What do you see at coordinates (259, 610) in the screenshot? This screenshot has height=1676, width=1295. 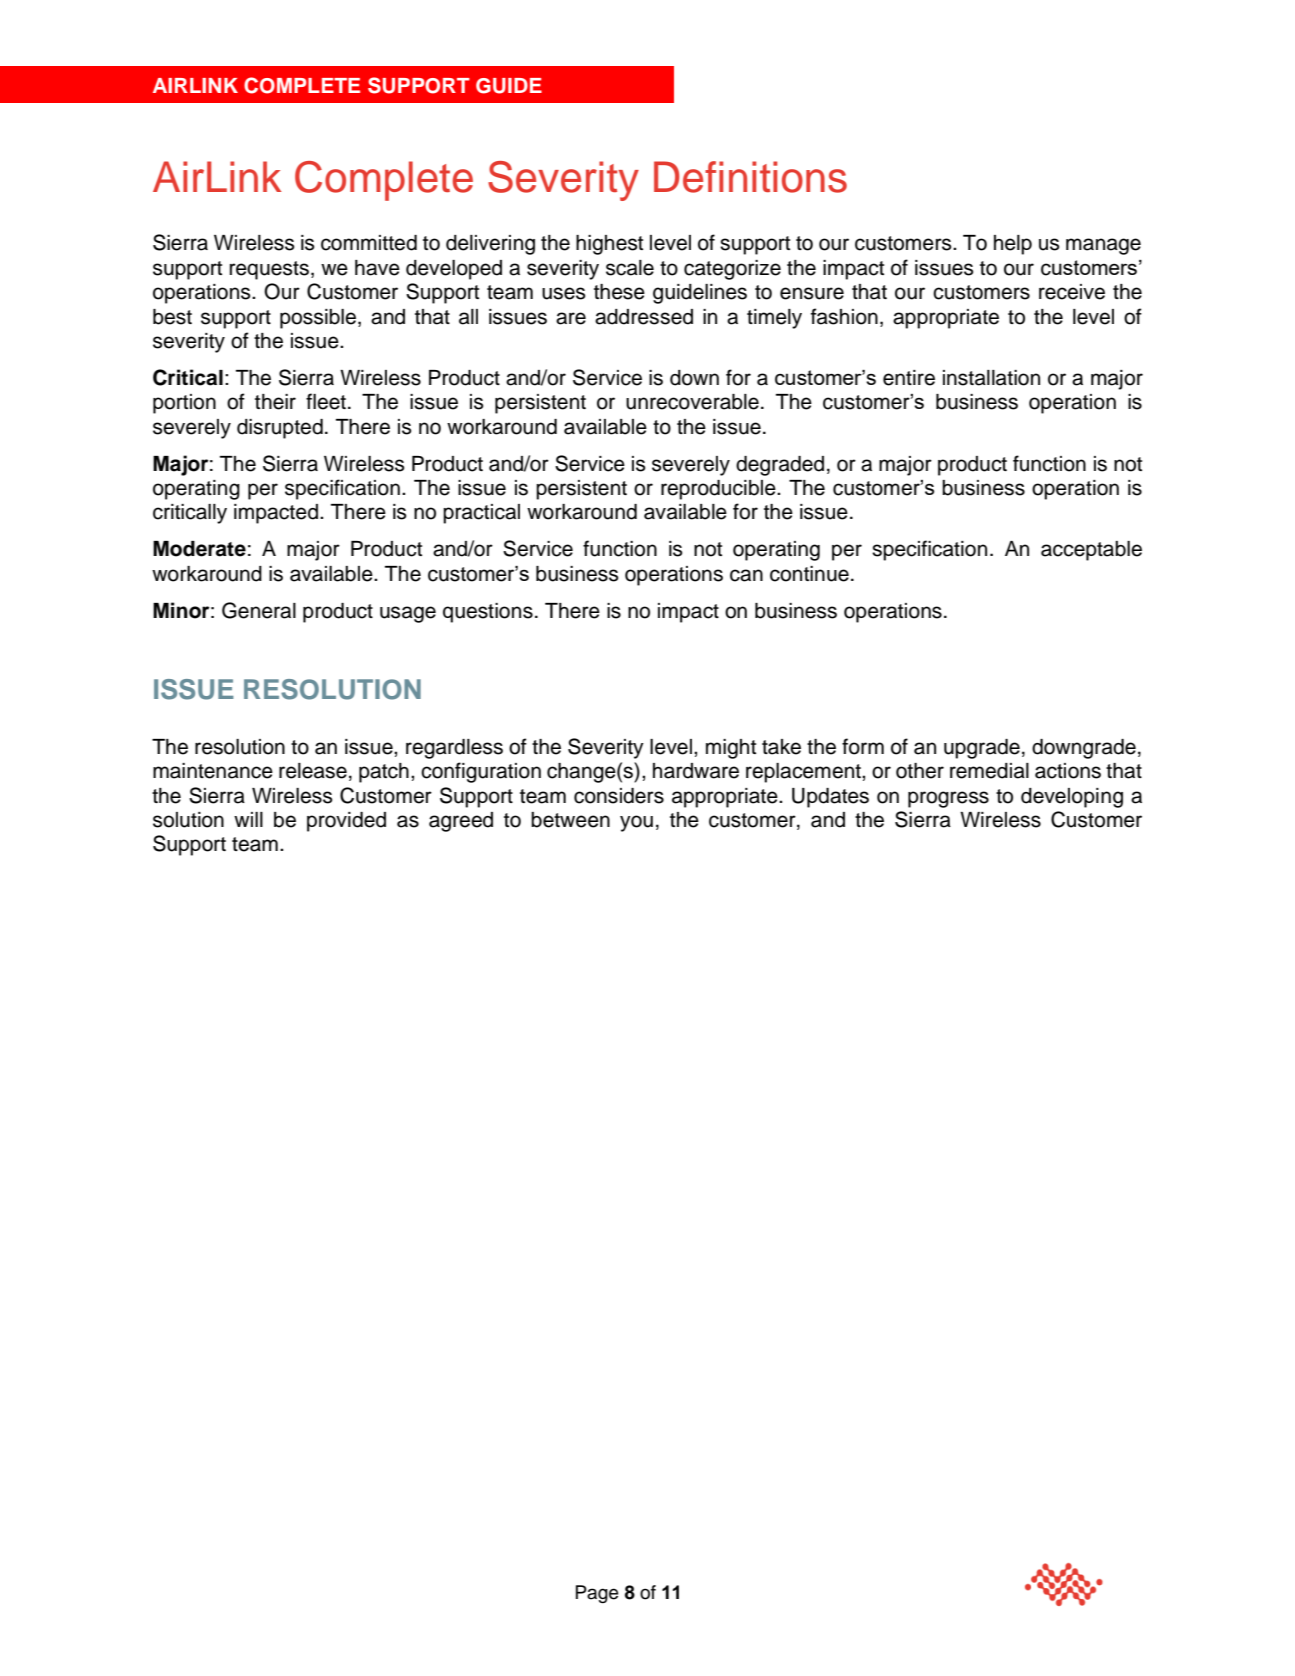 I see `General` at bounding box center [259, 610].
